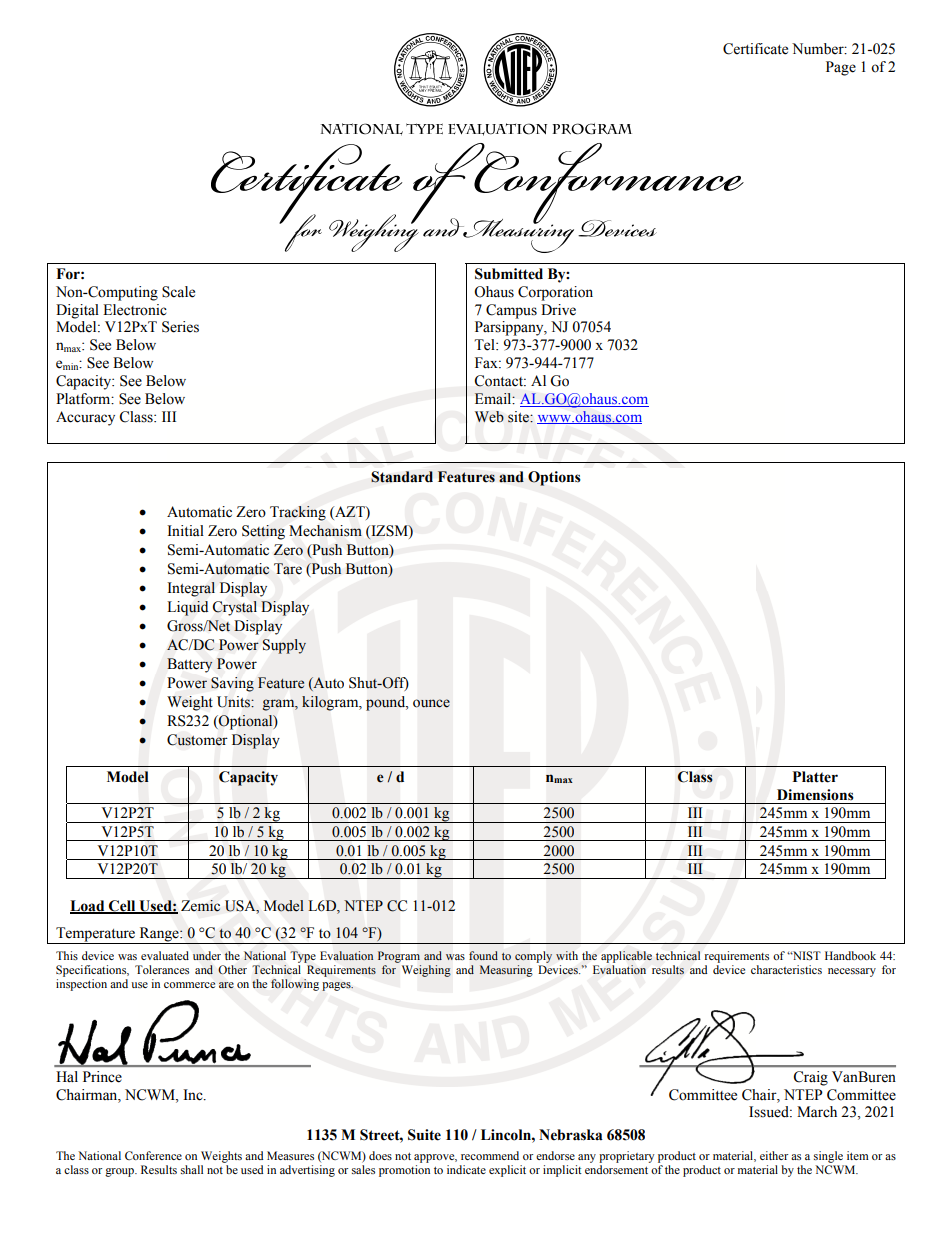  What do you see at coordinates (755, 49) in the page?
I see `Certificate` at bounding box center [755, 49].
